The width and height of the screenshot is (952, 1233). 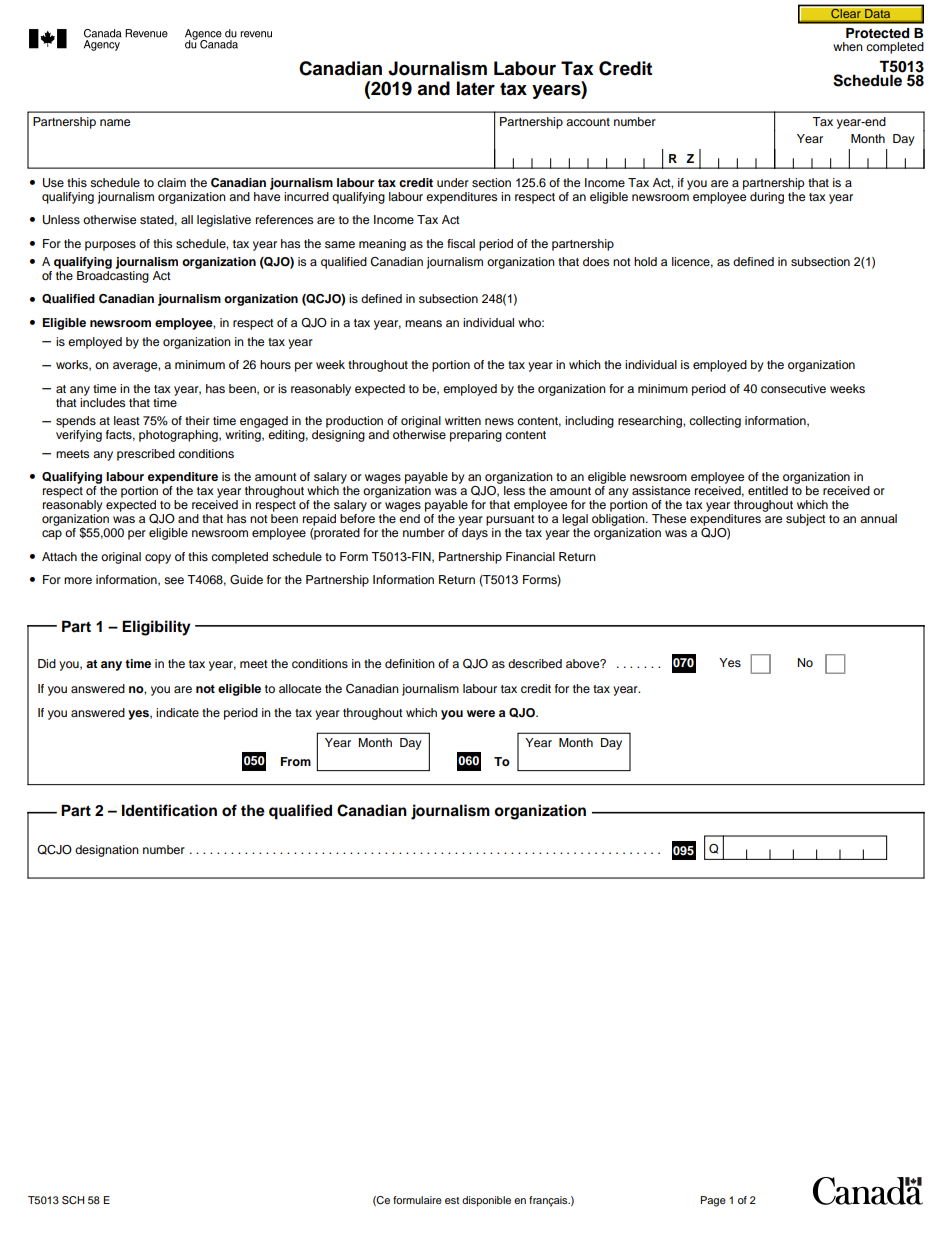 What do you see at coordinates (115, 122) in the screenshot?
I see `name` at bounding box center [115, 122].
